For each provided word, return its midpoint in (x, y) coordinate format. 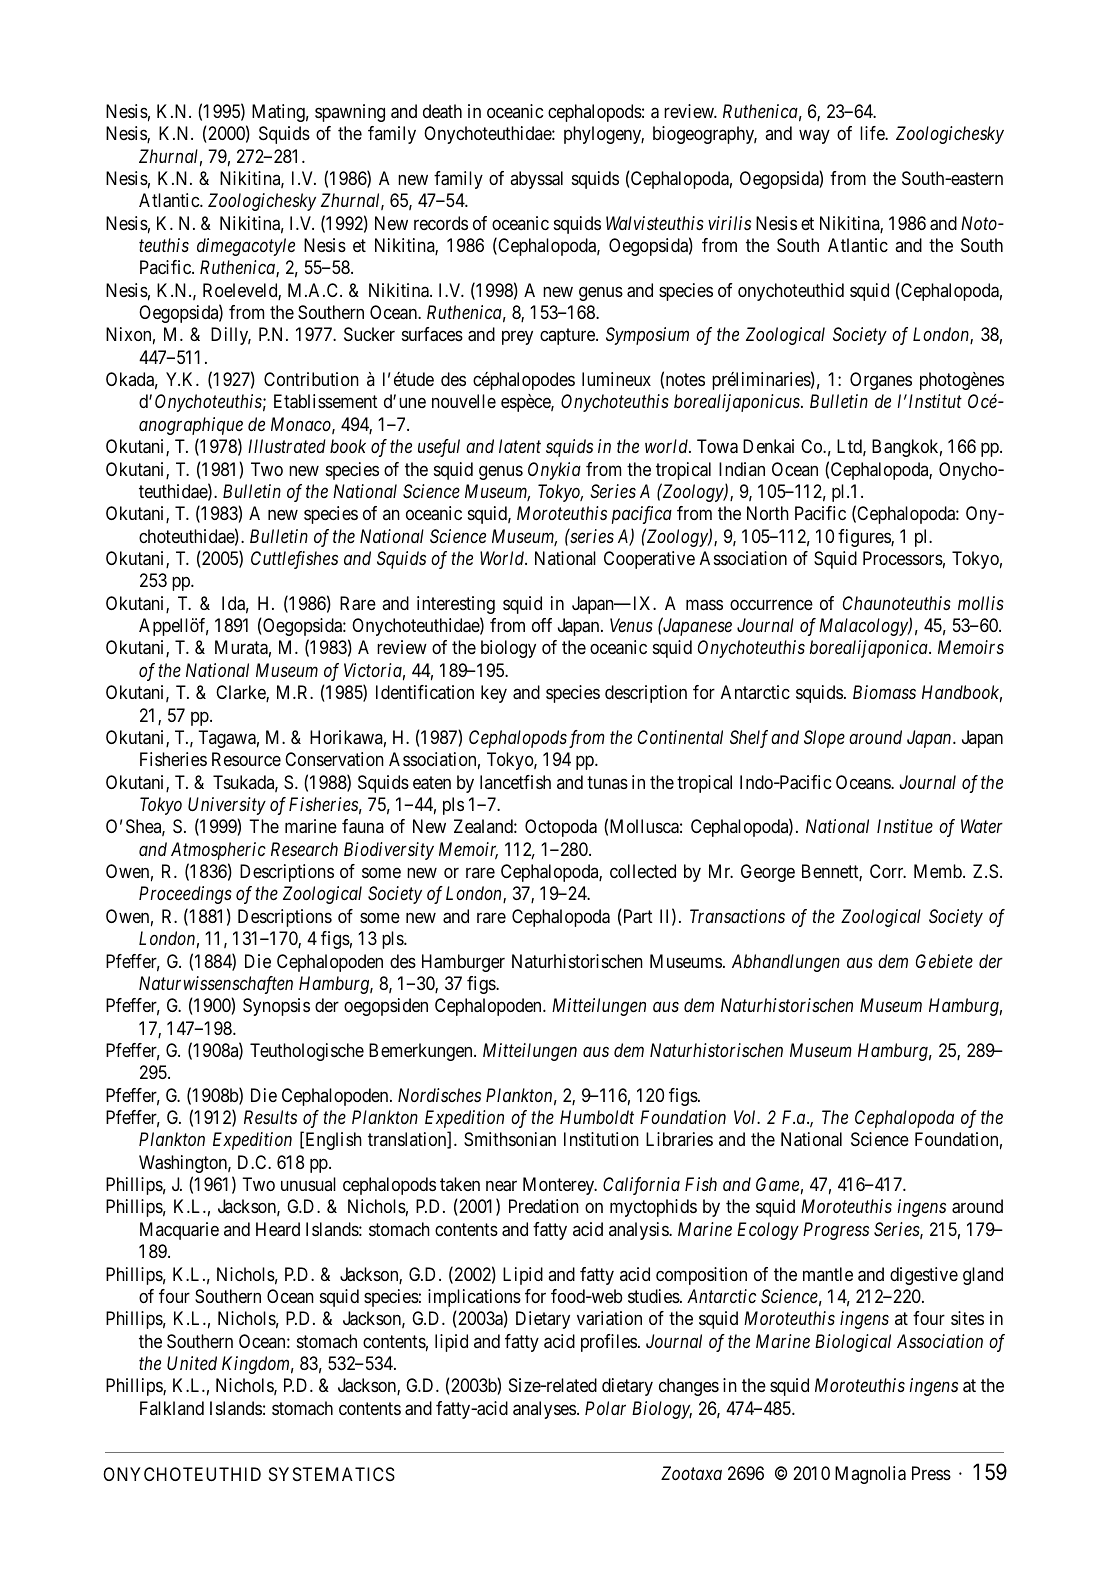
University (227, 806)
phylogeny (604, 135)
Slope (824, 739)
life (873, 133)
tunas (607, 782)
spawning (350, 113)
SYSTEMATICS (332, 1474)
